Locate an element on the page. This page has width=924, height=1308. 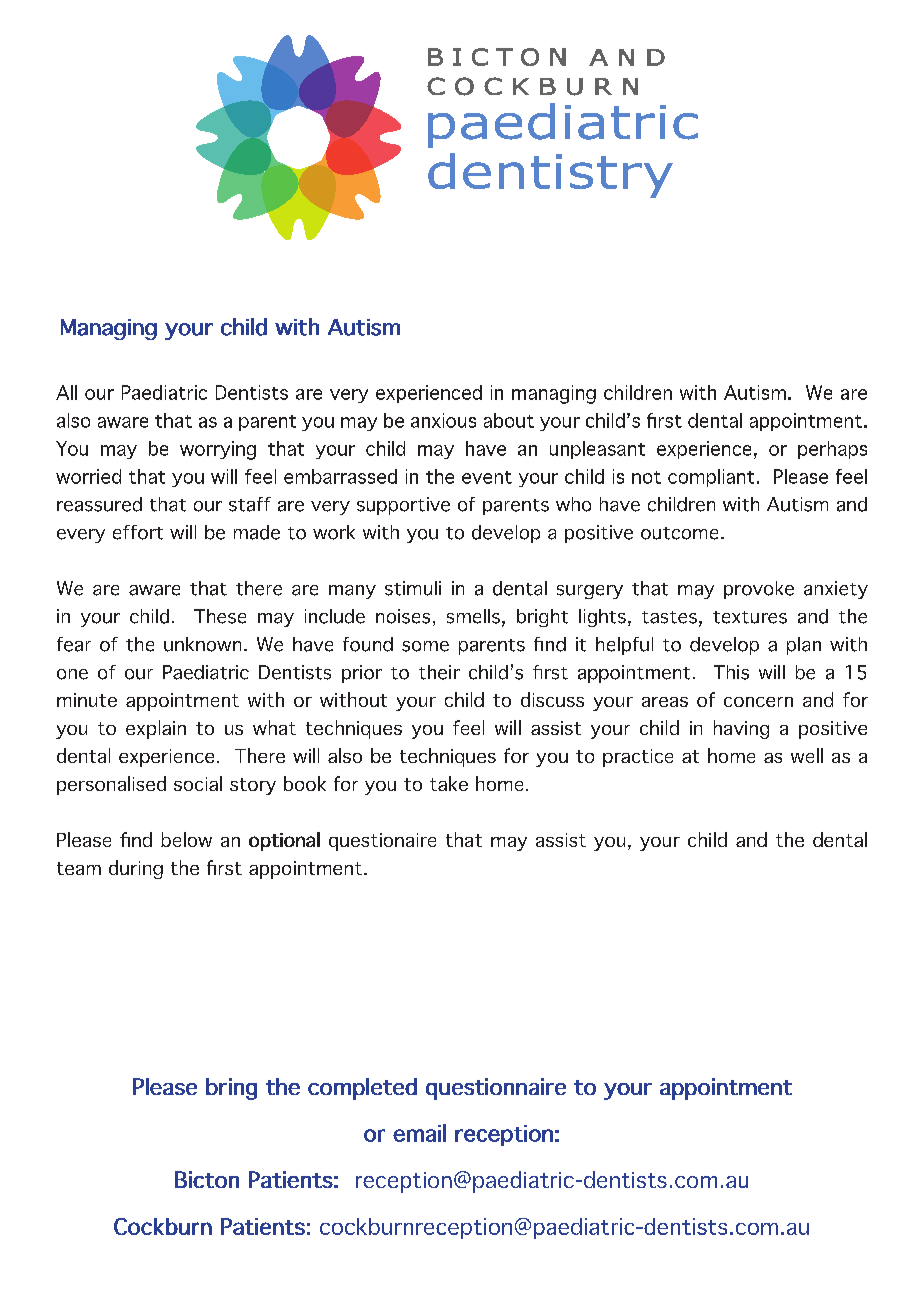
questionnaire is located at coordinates (496, 1089).
